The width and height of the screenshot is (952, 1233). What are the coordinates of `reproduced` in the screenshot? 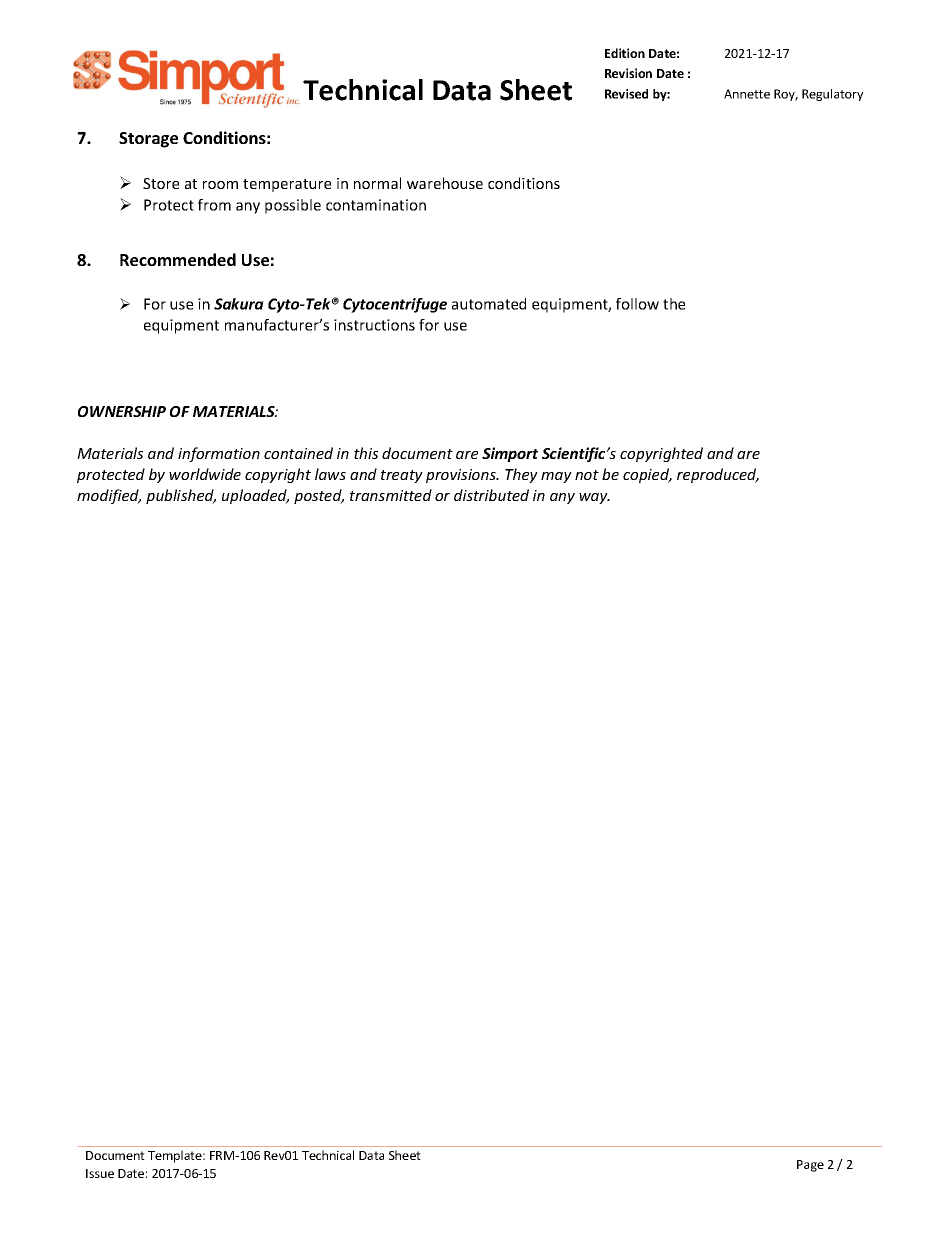 It's located at (718, 475).
